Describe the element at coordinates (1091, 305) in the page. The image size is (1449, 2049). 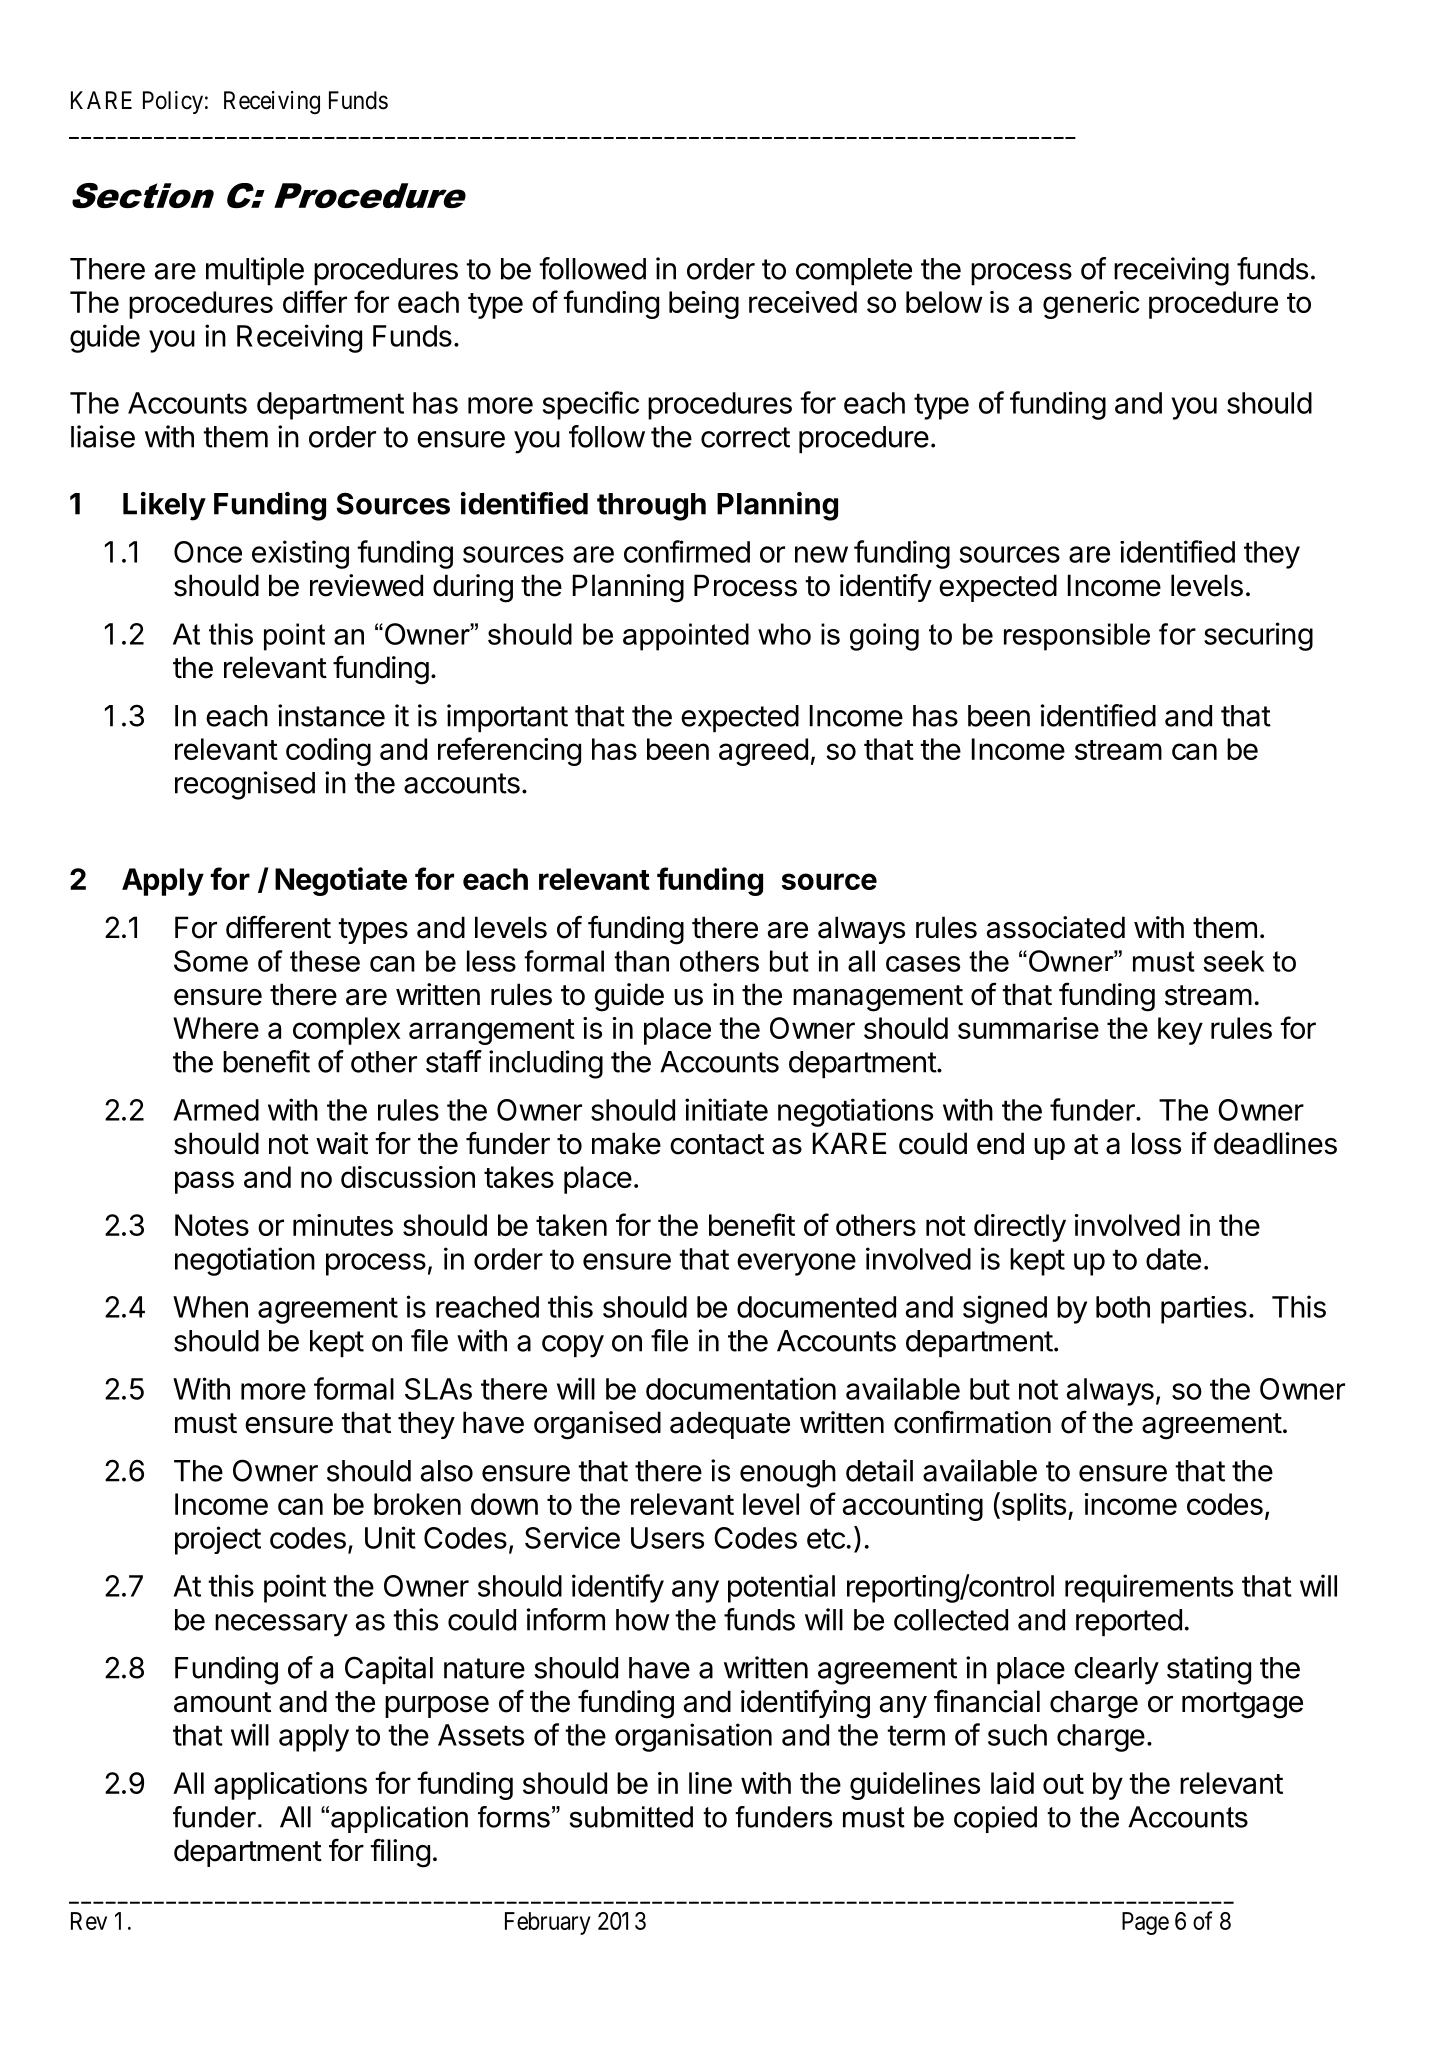
I see `generic` at that location.
